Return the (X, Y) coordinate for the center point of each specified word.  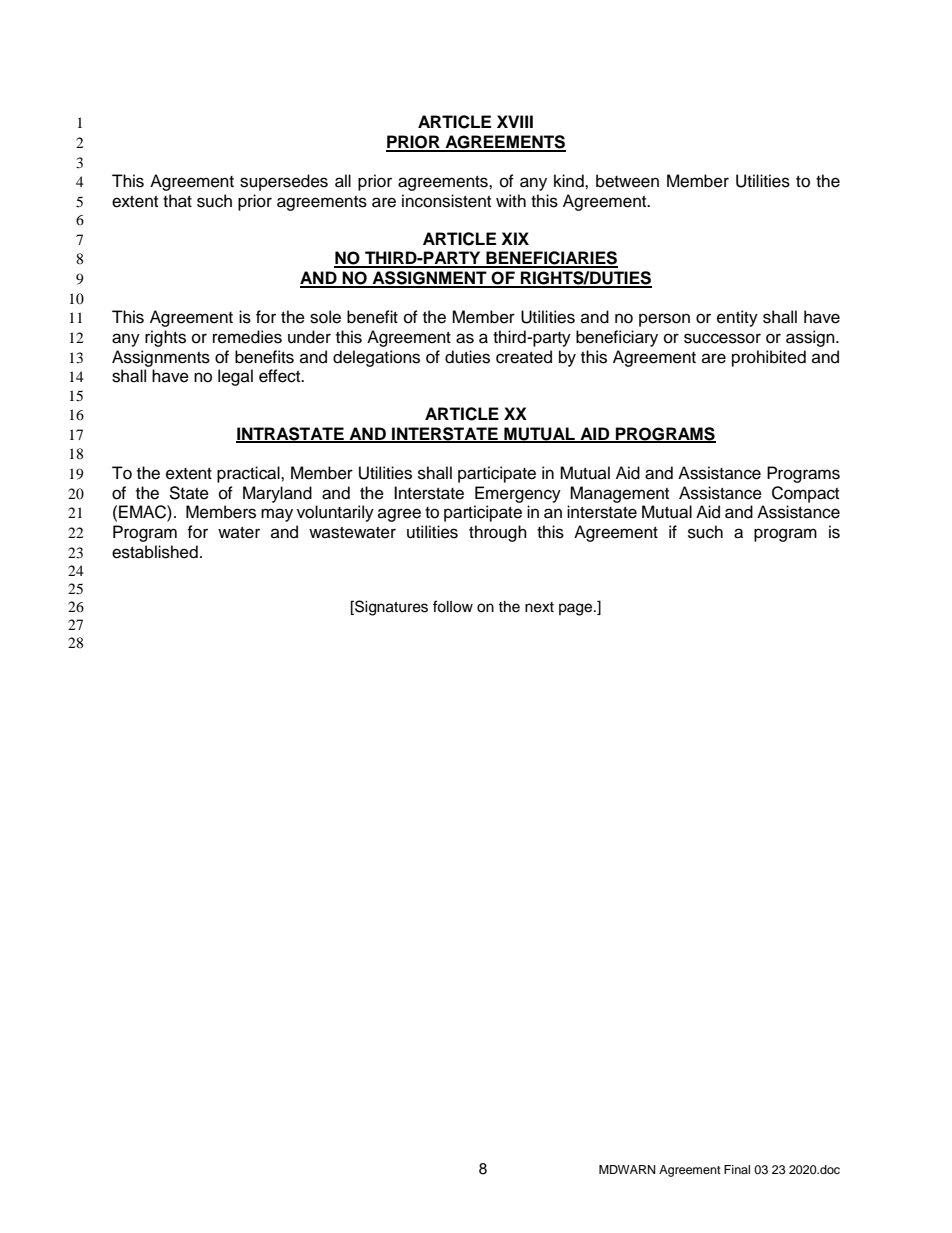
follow (453, 606)
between (627, 181)
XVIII (515, 121)
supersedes (284, 182)
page (577, 609)
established (155, 552)
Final (737, 1169)
